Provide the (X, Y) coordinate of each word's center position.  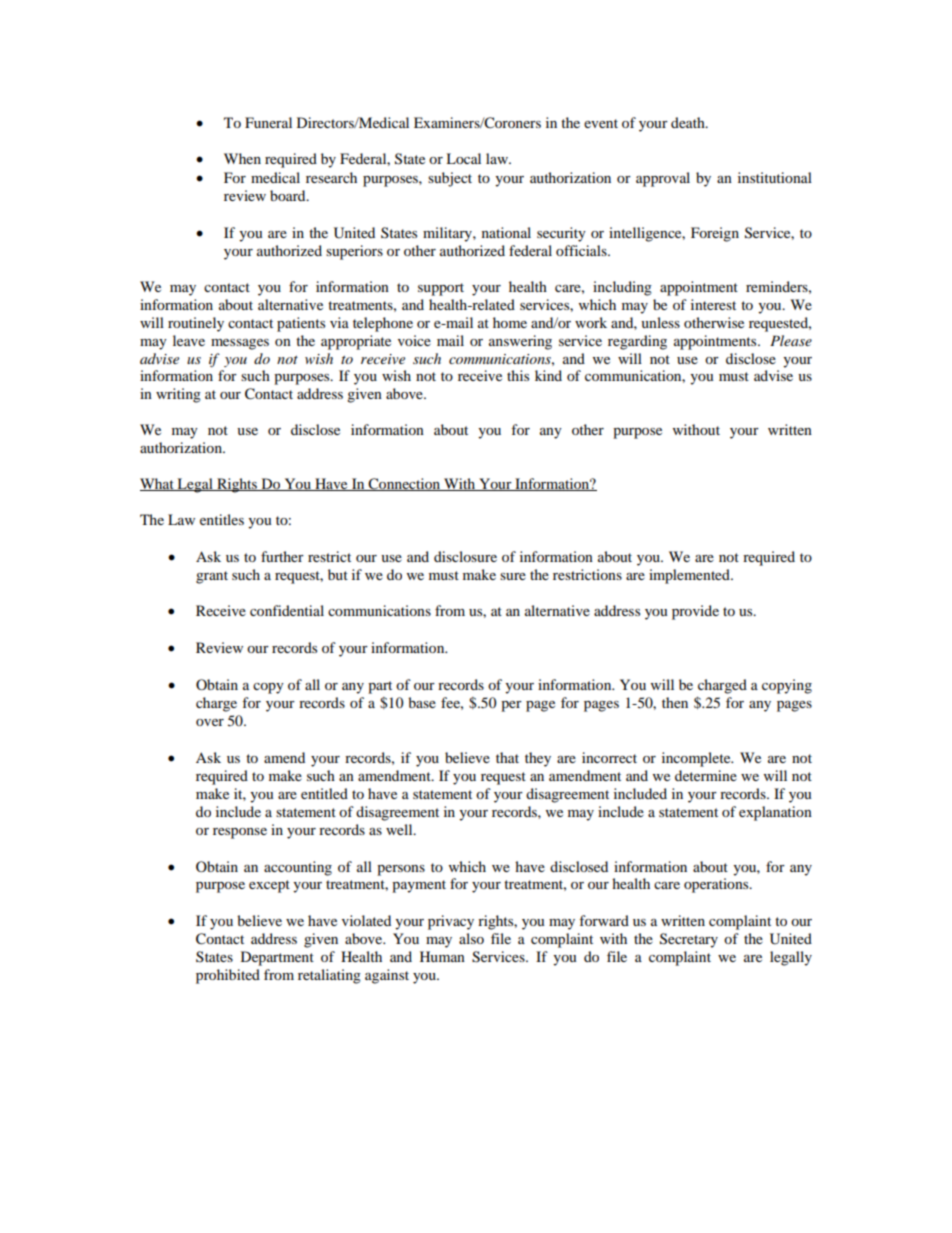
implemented (690, 576)
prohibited (228, 976)
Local (463, 158)
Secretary (689, 940)
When (242, 158)
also (471, 938)
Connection (405, 484)
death (689, 122)
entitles (222, 519)
